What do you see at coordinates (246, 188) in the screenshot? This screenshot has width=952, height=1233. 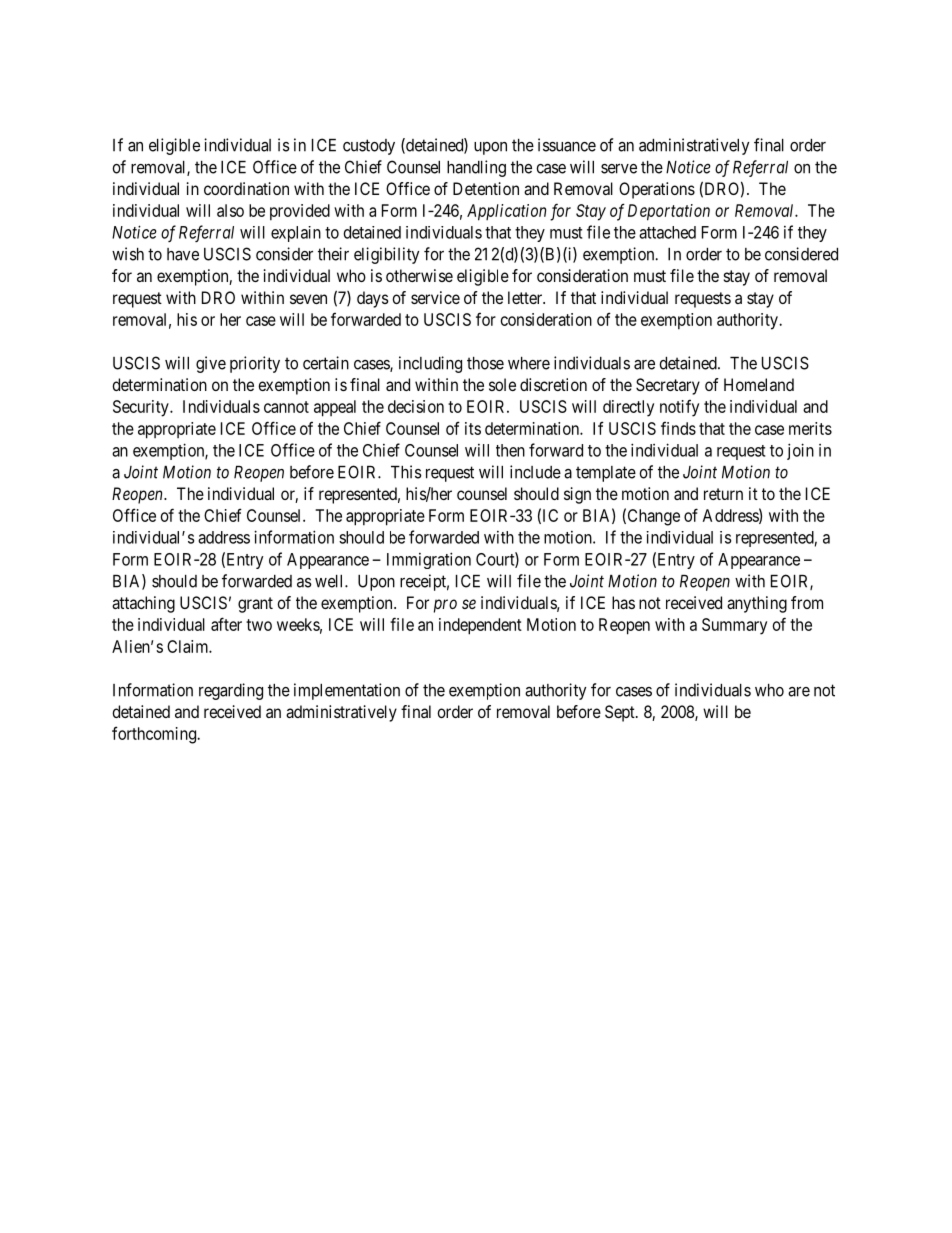 I see `coordination` at bounding box center [246, 188].
